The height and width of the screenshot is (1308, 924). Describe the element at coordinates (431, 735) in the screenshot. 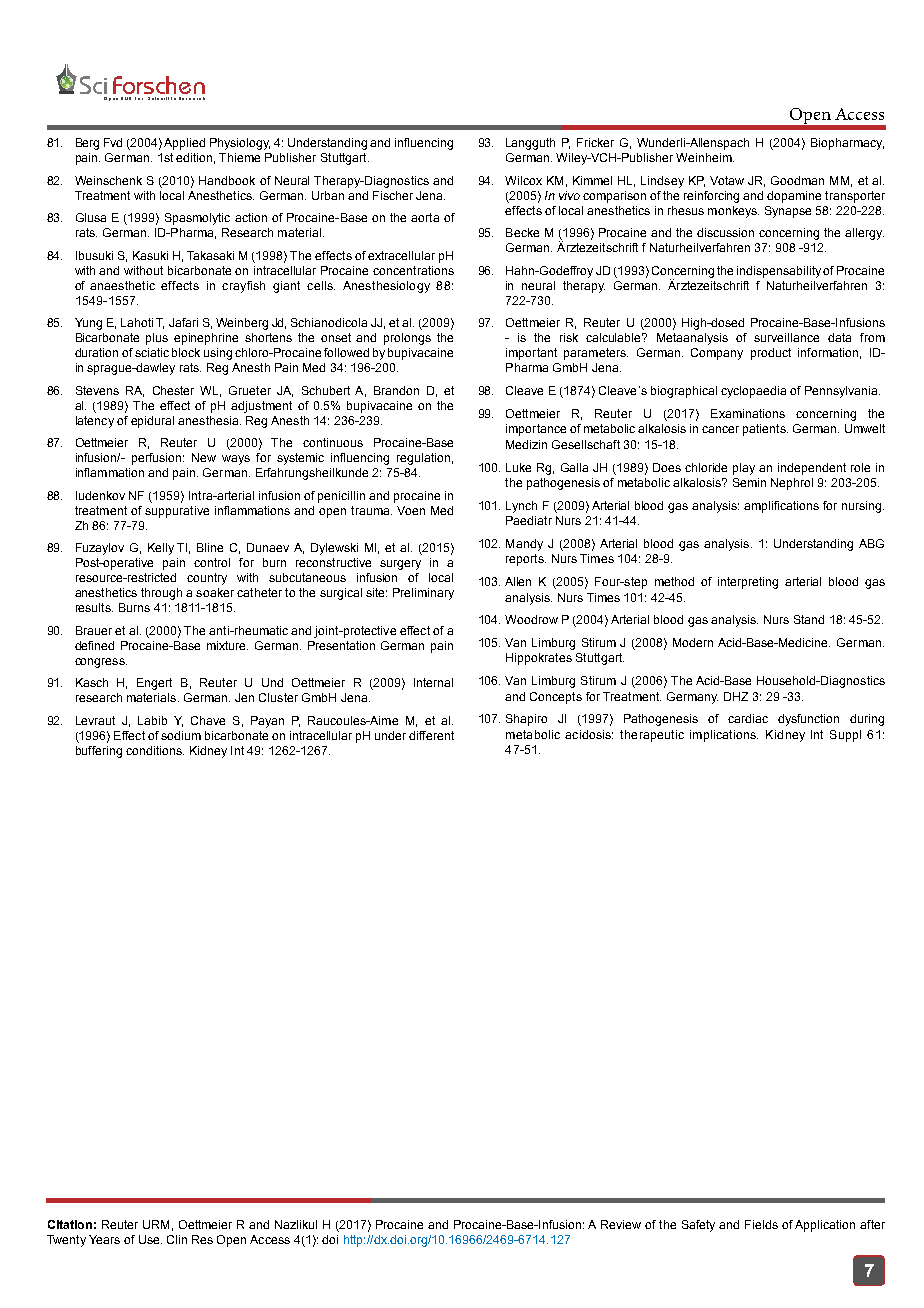

I see `different` at that location.
